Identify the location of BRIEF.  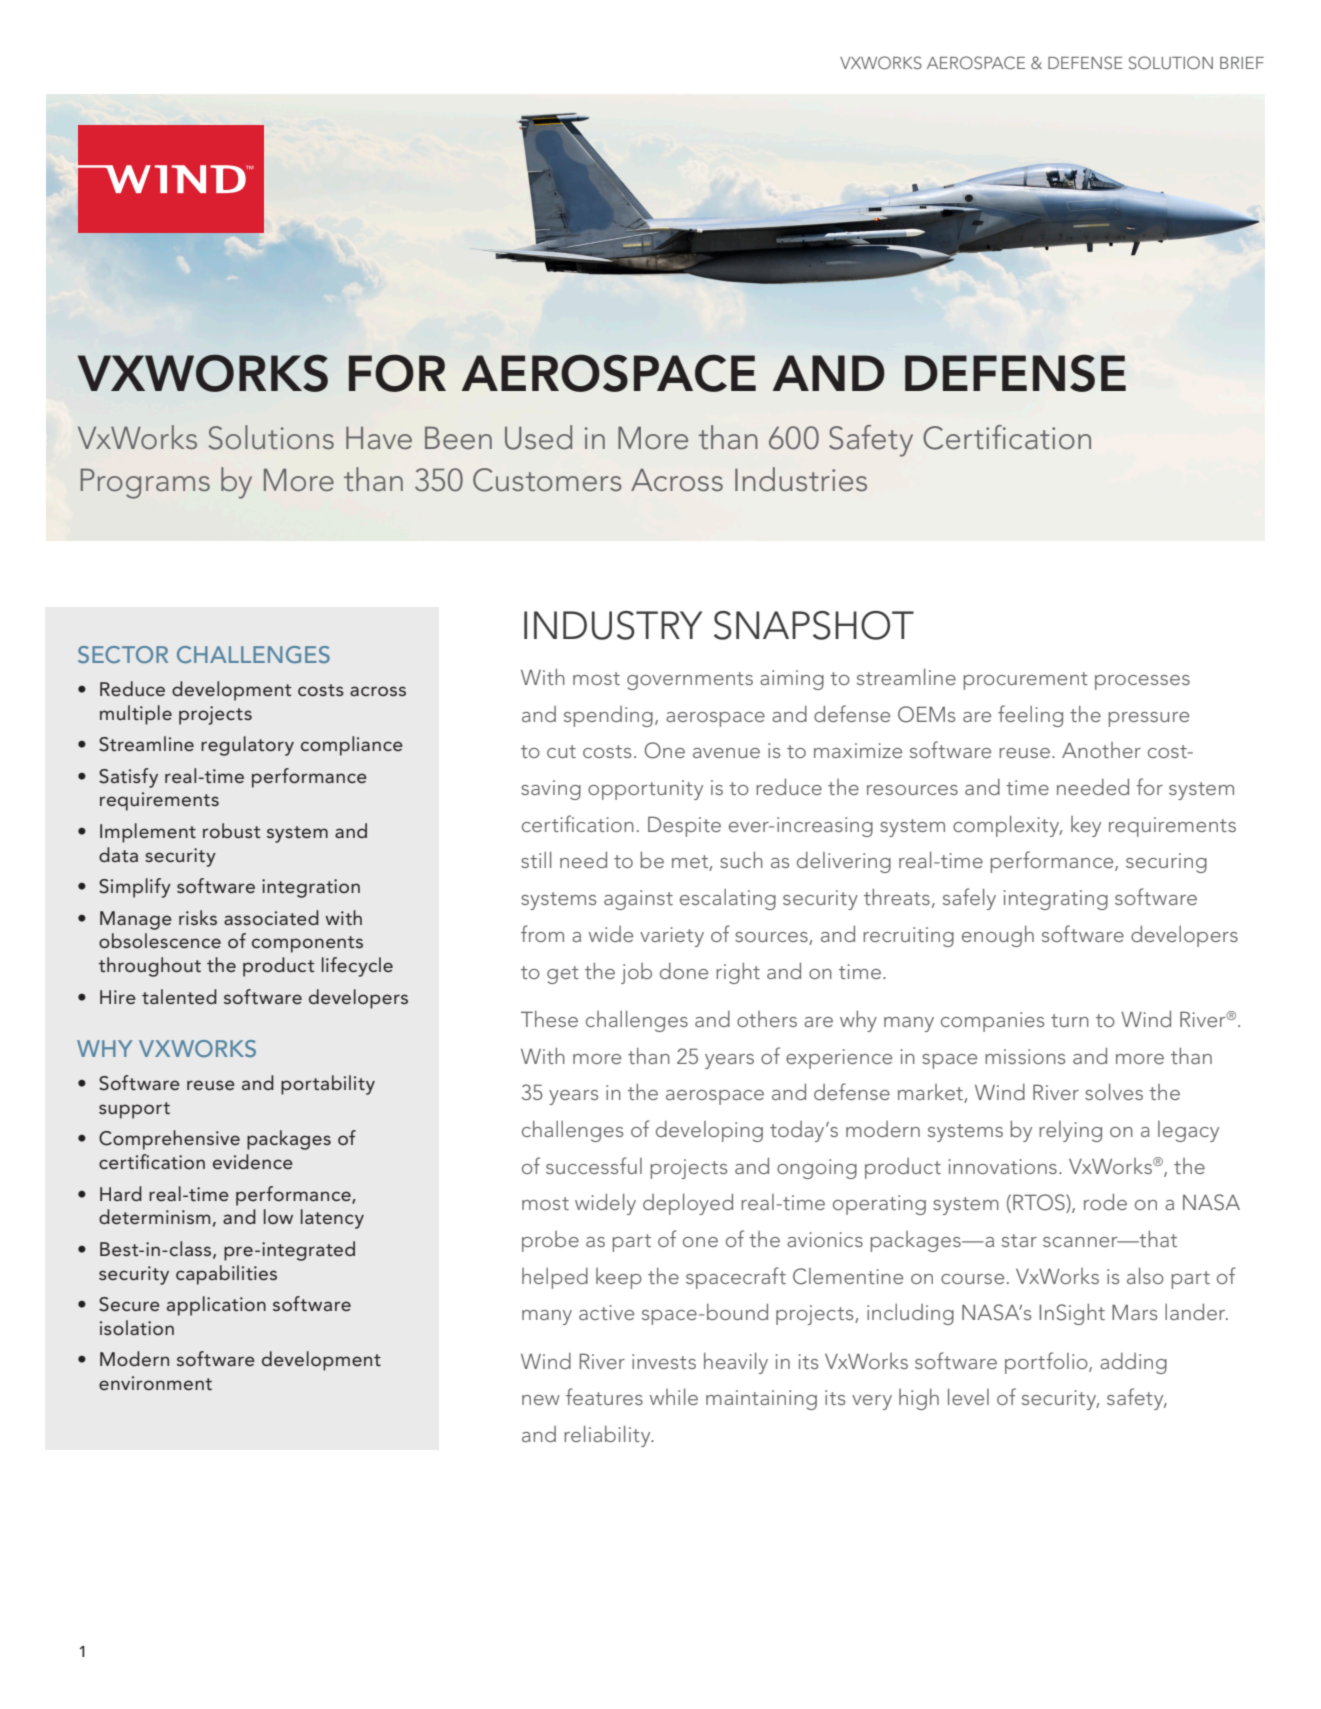
(1242, 63).
